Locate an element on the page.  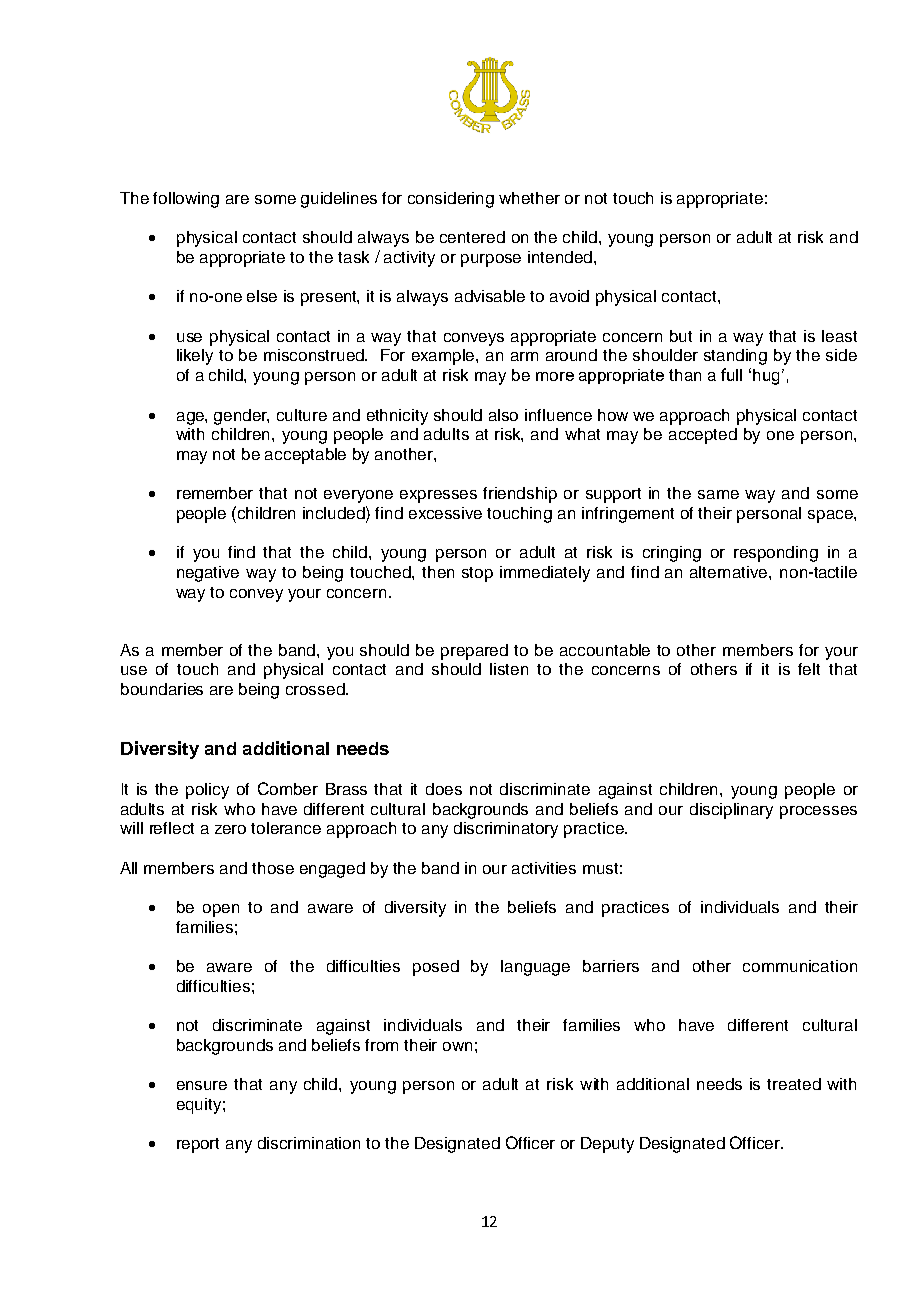
centered is located at coordinates (472, 237).
